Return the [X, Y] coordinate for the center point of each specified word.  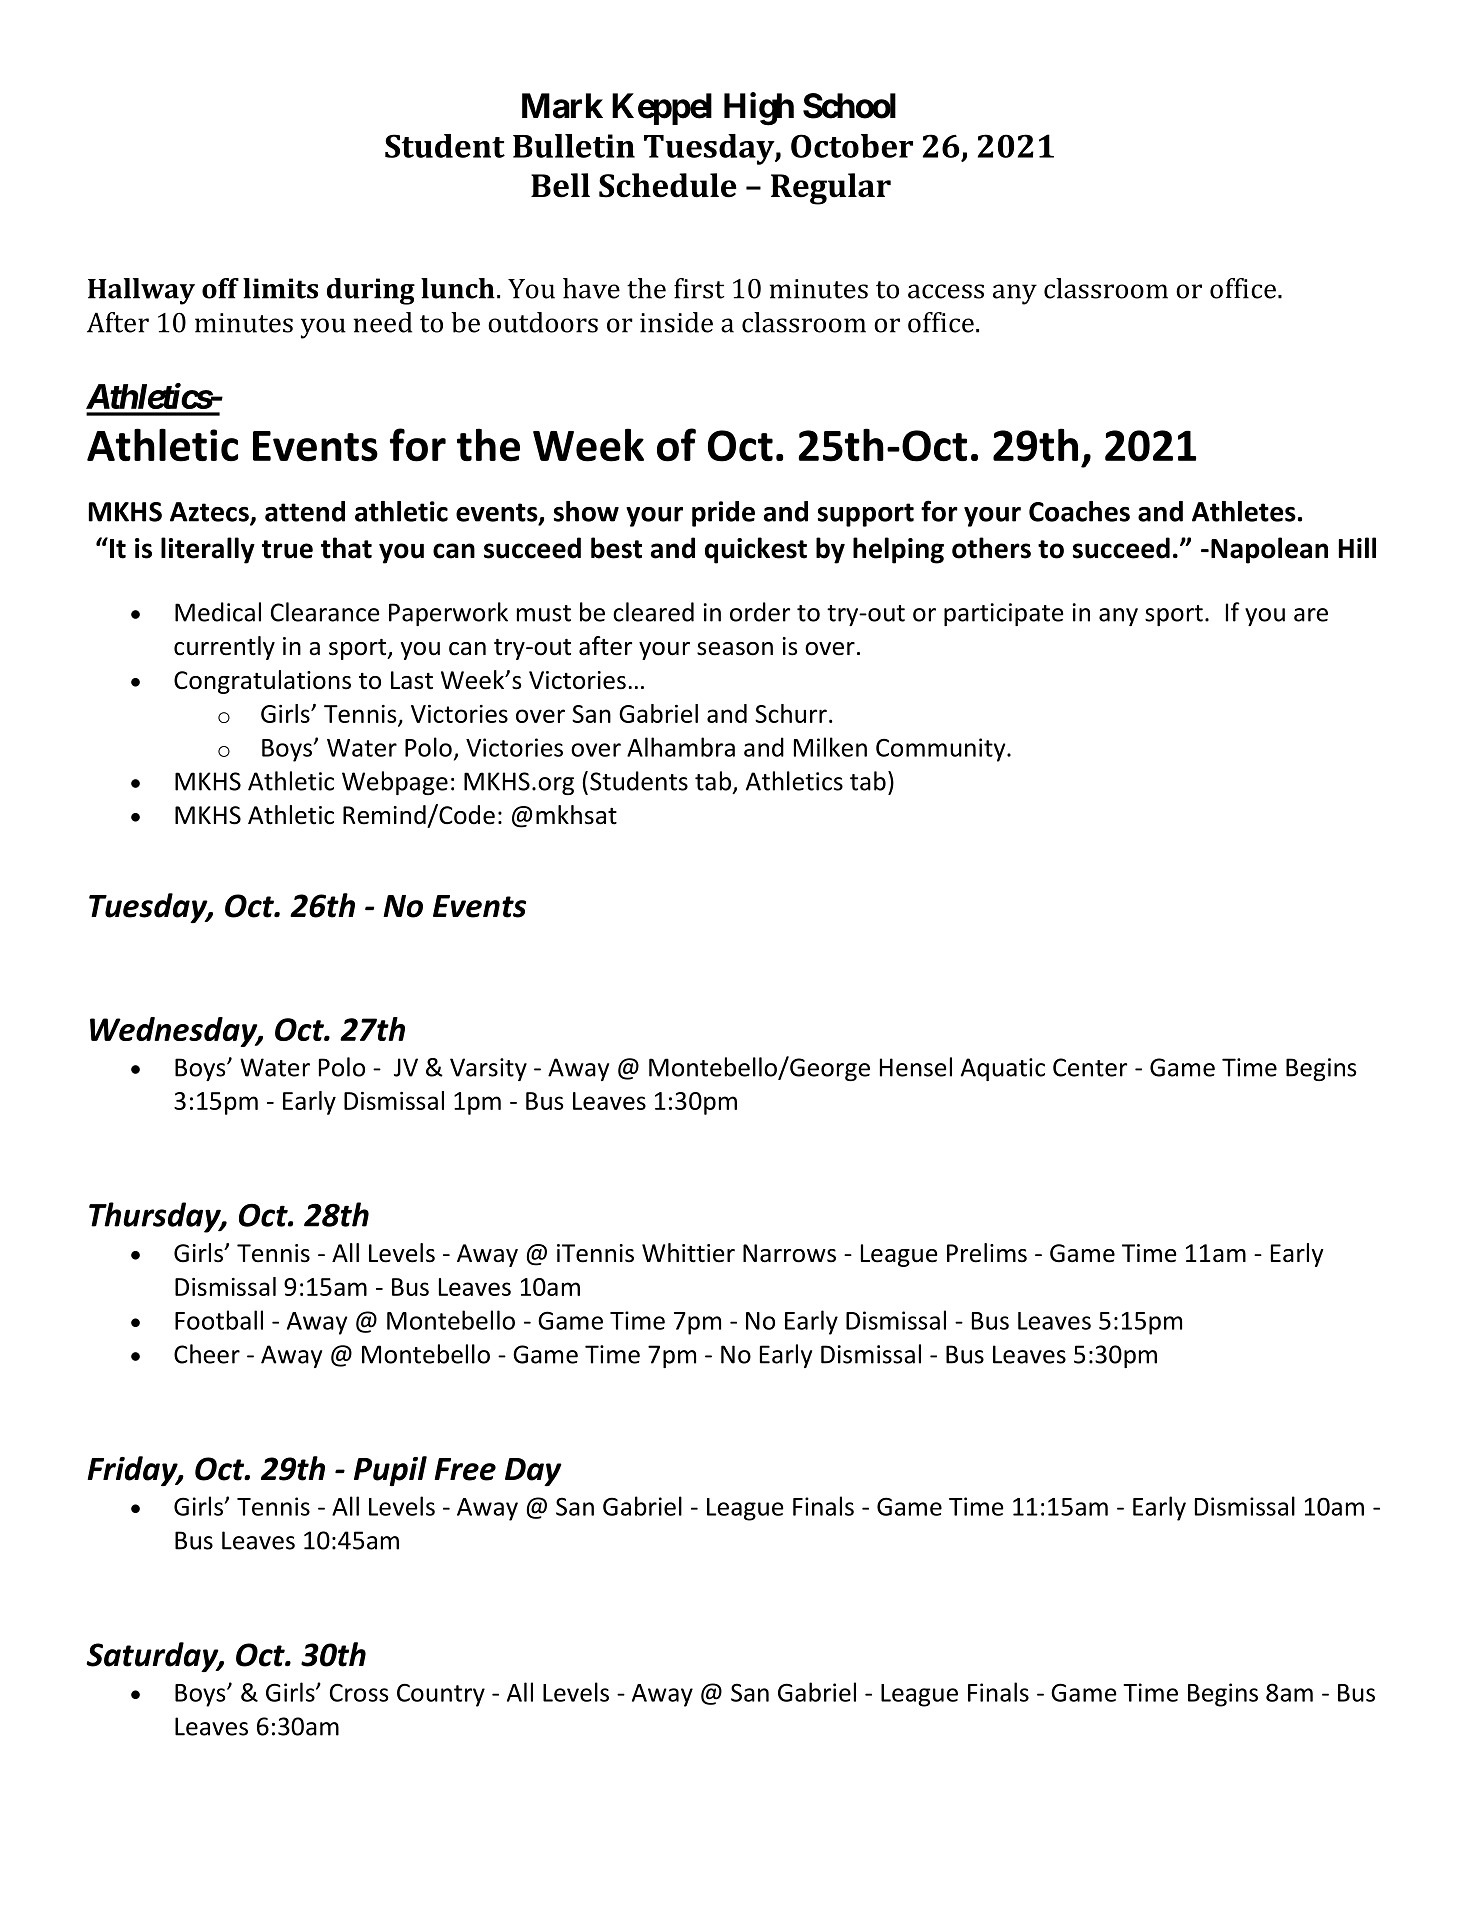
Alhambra [681, 747]
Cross [359, 1692]
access [946, 291]
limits [280, 288]
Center [1090, 1067]
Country [441, 1695]
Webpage [395, 783]
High [759, 109]
